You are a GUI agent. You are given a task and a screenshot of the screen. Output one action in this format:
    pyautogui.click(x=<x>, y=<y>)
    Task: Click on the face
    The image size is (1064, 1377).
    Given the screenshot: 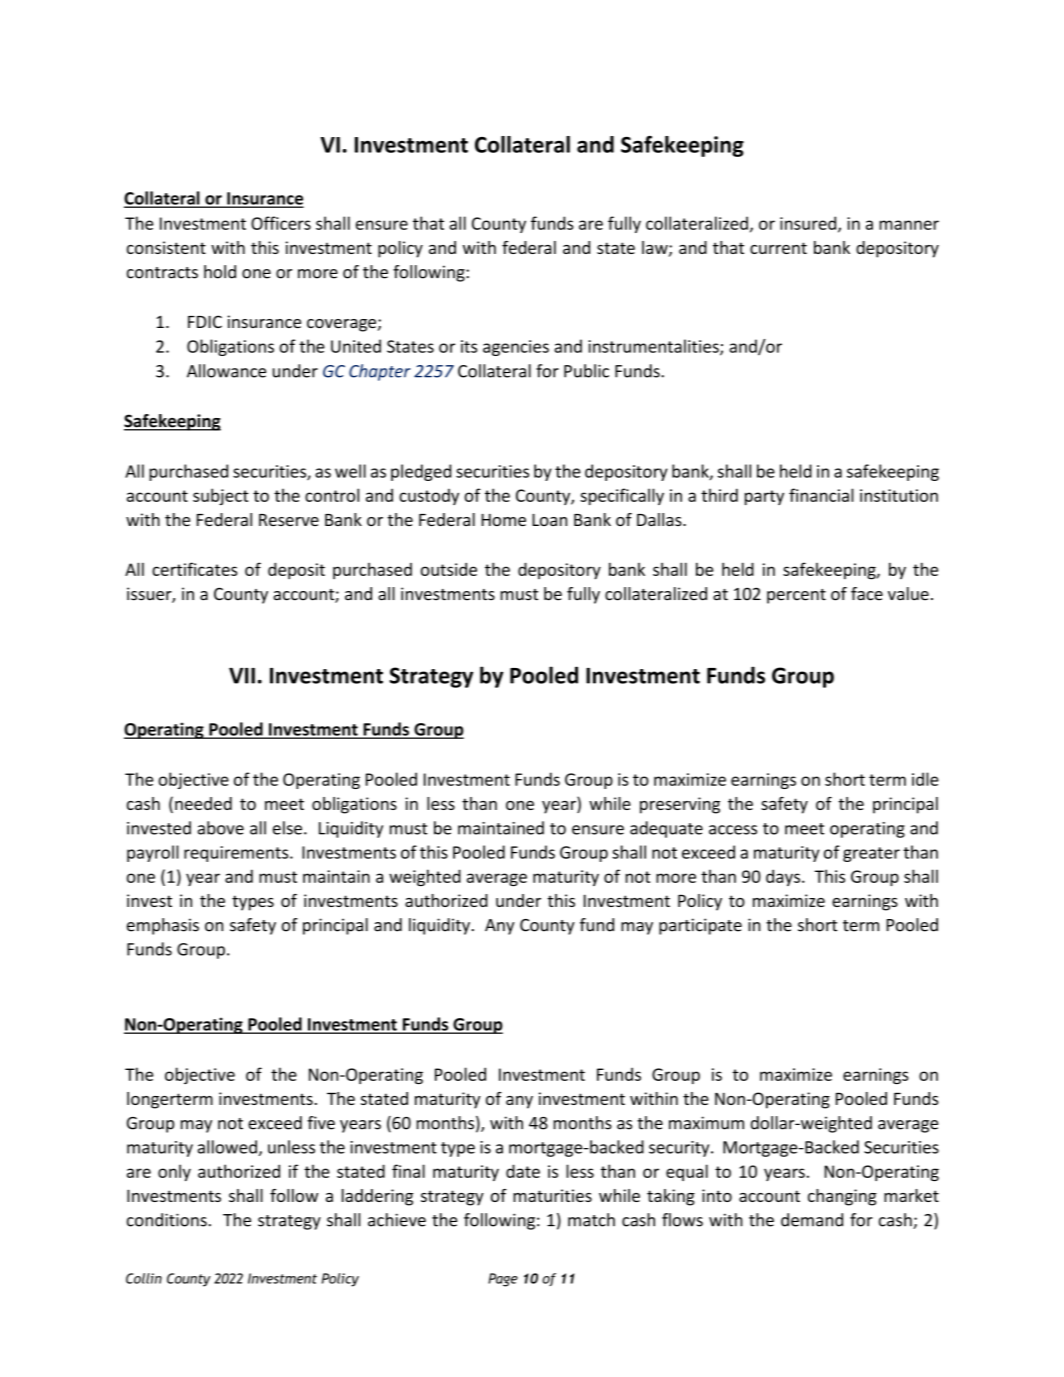 What is the action you would take?
    pyautogui.click(x=867, y=594)
